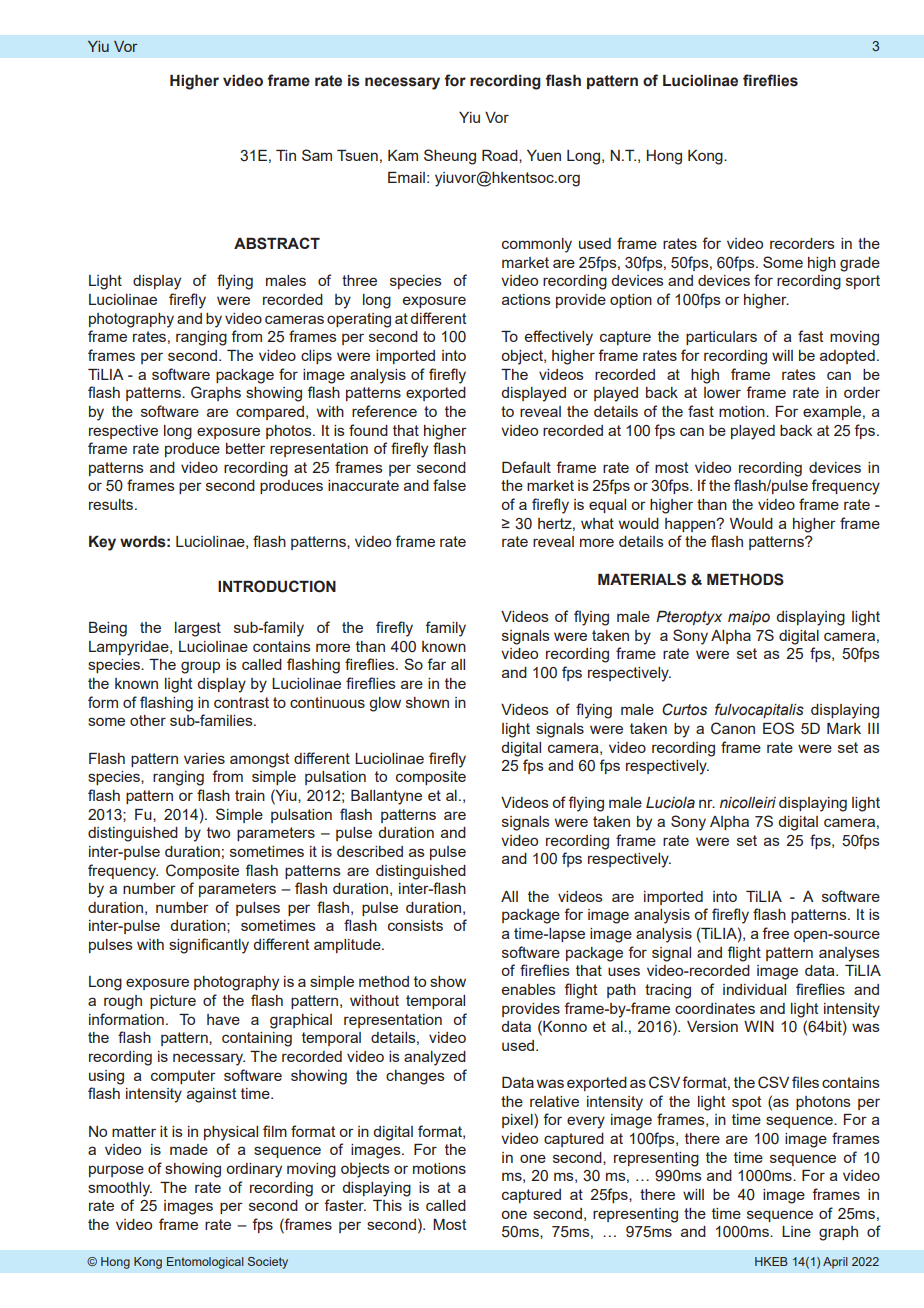 Image resolution: width=924 pixels, height=1308 pixels. I want to click on grade, so click(860, 264).
